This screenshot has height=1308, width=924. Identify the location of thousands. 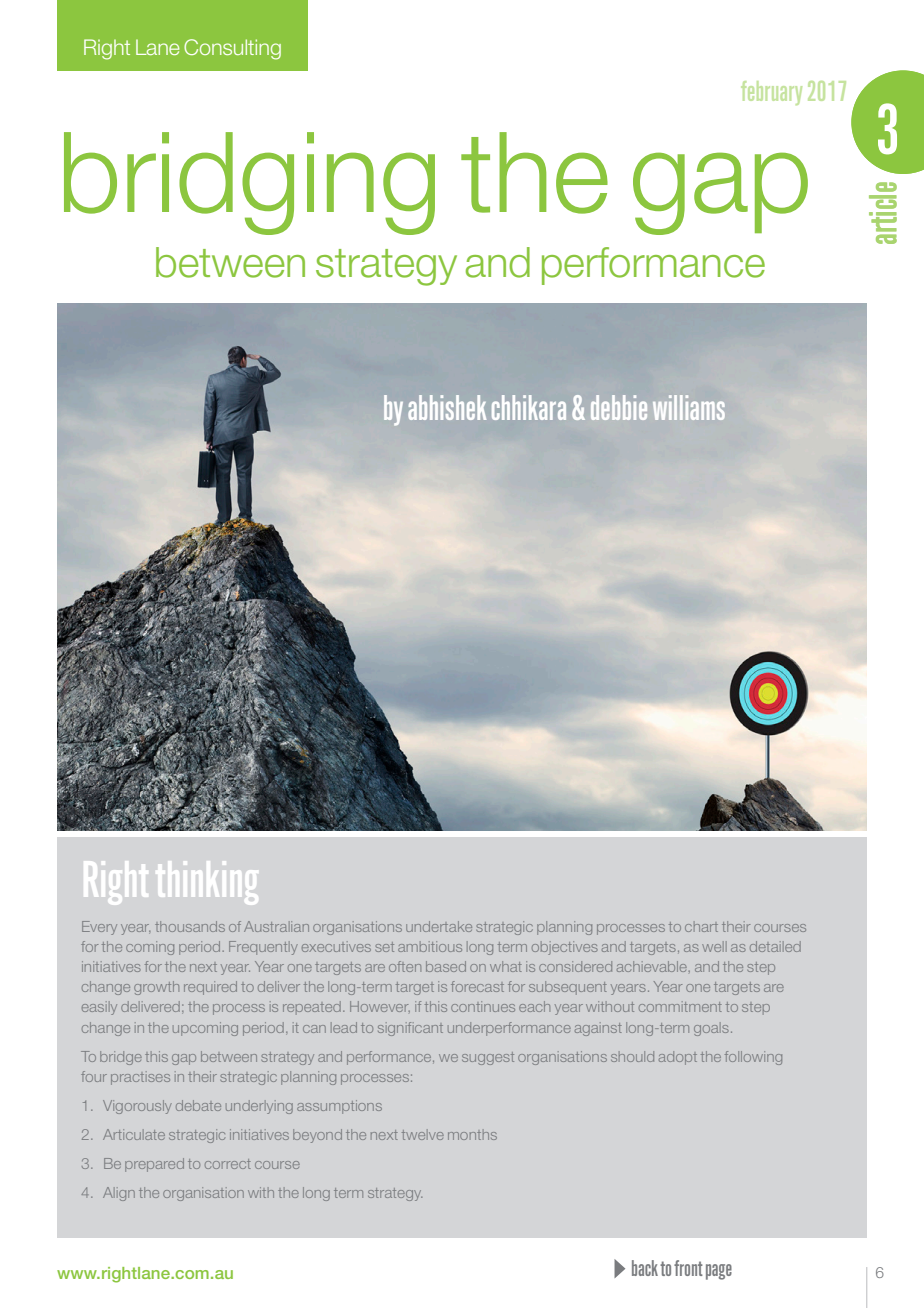
(190, 926).
